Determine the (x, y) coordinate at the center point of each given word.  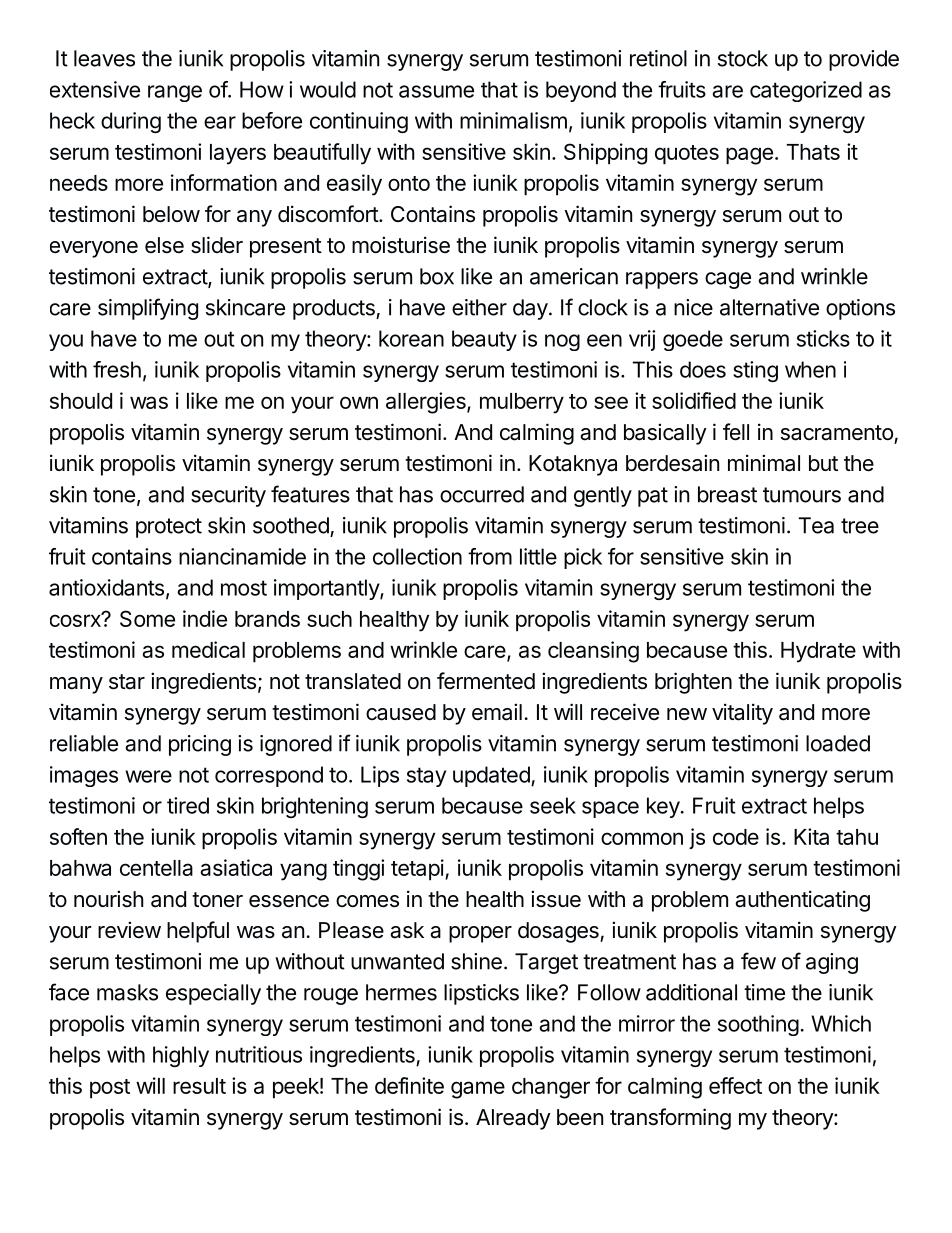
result (199, 1086)
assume (436, 91)
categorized (806, 91)
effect (735, 1085)
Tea (816, 525)
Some (147, 618)
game (478, 1090)
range (175, 93)
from (490, 556)
